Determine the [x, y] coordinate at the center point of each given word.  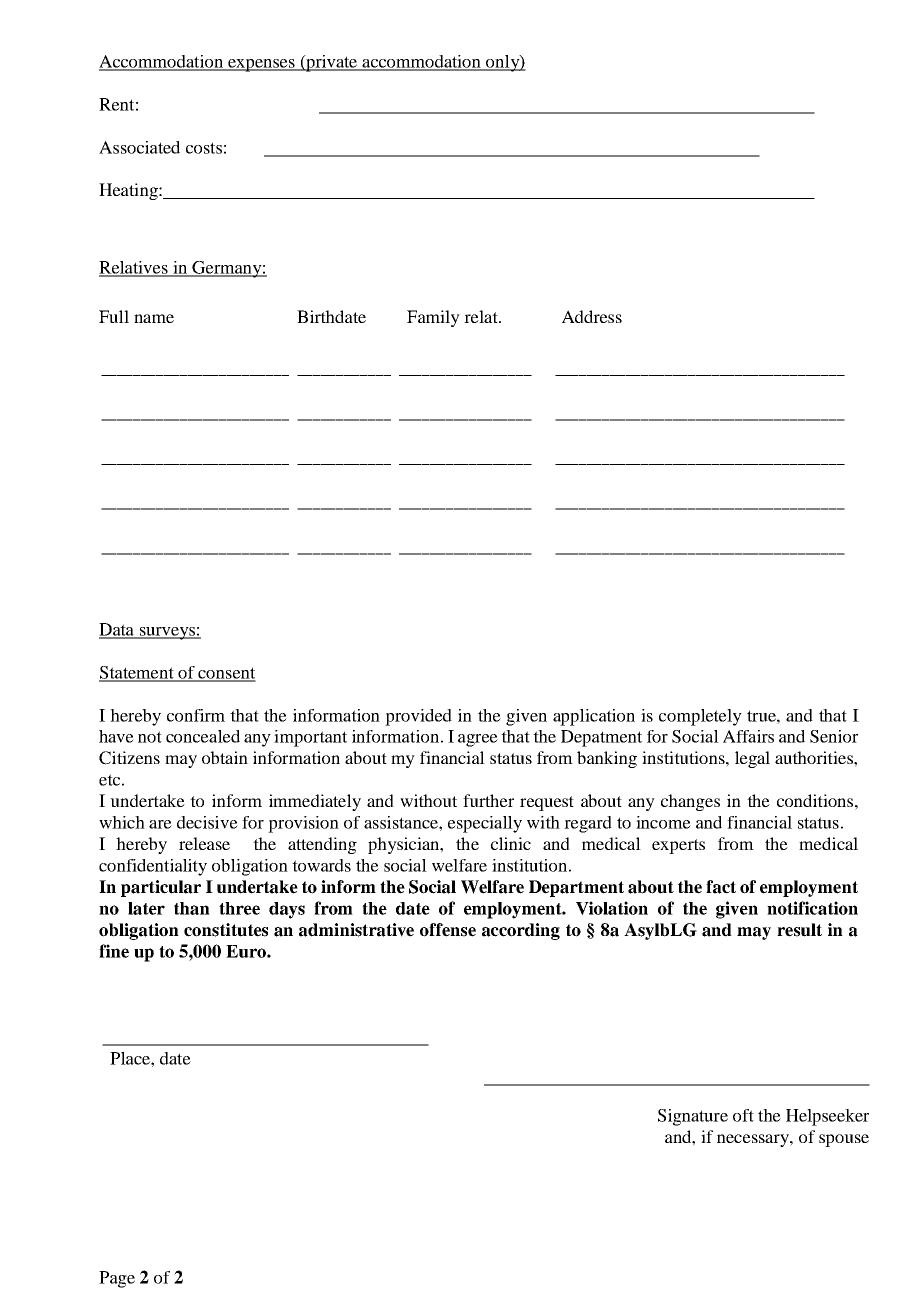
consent [226, 674]
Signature [693, 1117]
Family [433, 318]
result [799, 930]
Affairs [748, 736]
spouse [844, 1140]
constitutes [226, 930]
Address [592, 316]
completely [700, 717]
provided [418, 717]
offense [448, 930]
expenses [261, 65]
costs [204, 148]
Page [117, 1279]
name [154, 318]
